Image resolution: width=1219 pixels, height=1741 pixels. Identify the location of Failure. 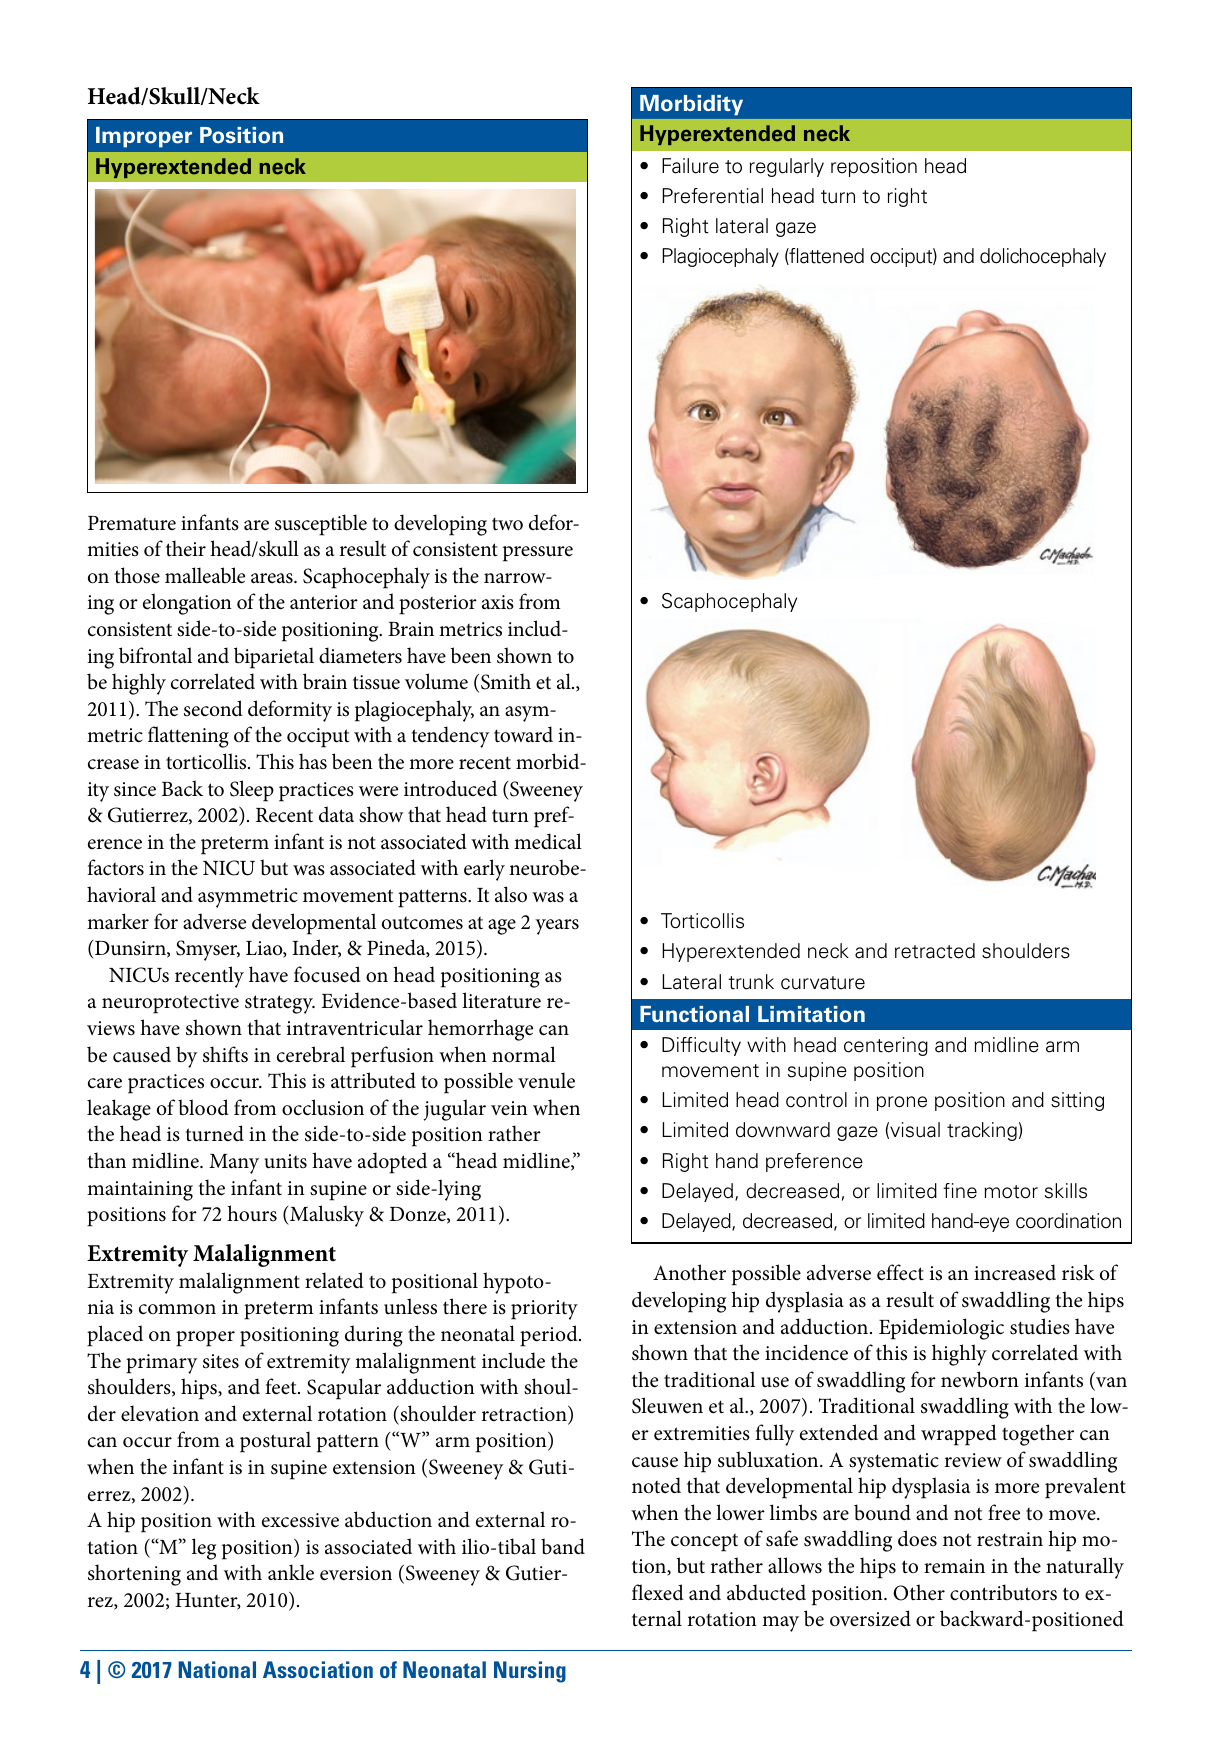
(690, 166).
